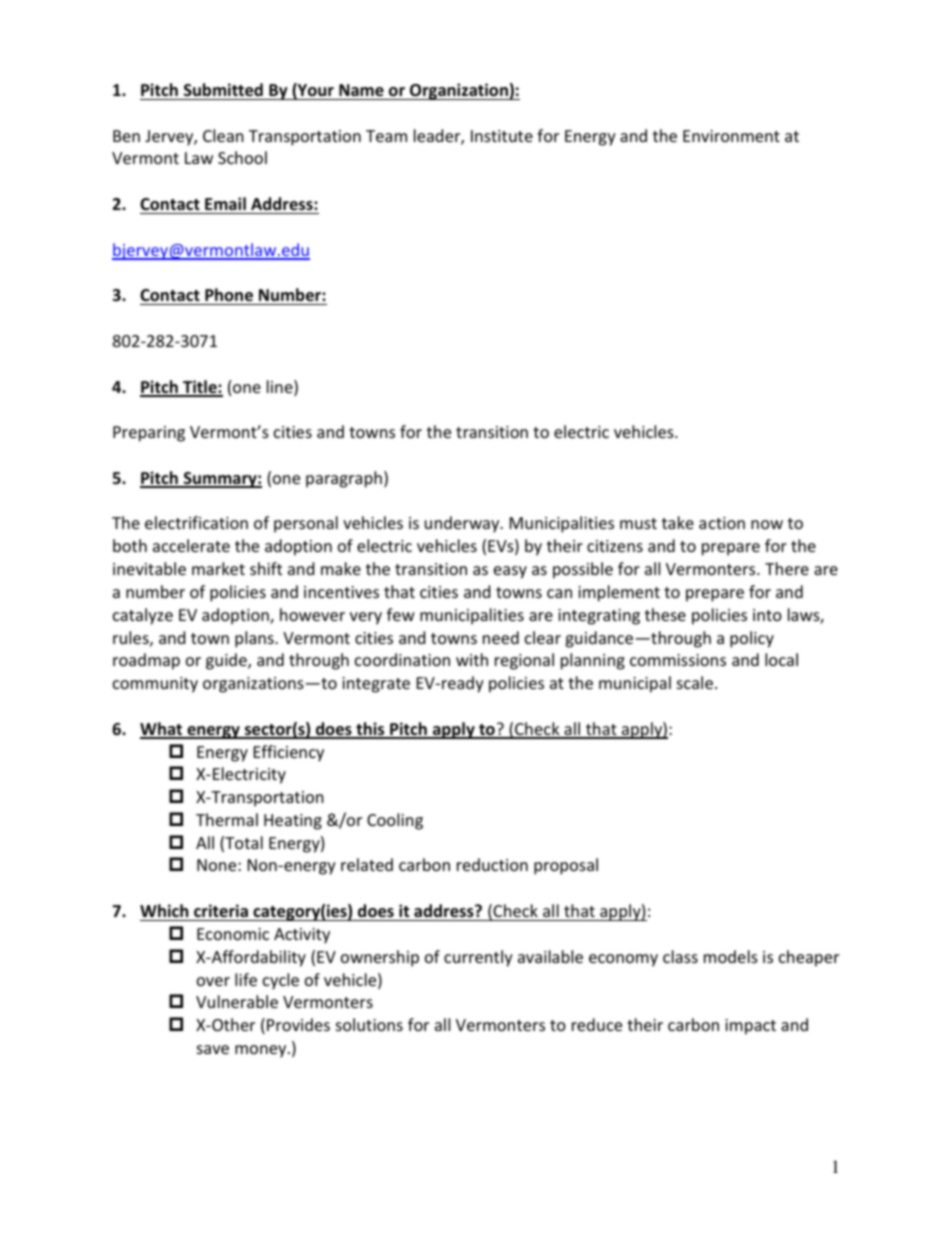 This screenshot has height=1233, width=952. What do you see at coordinates (223, 135) in the screenshot?
I see `Clean` at bounding box center [223, 135].
